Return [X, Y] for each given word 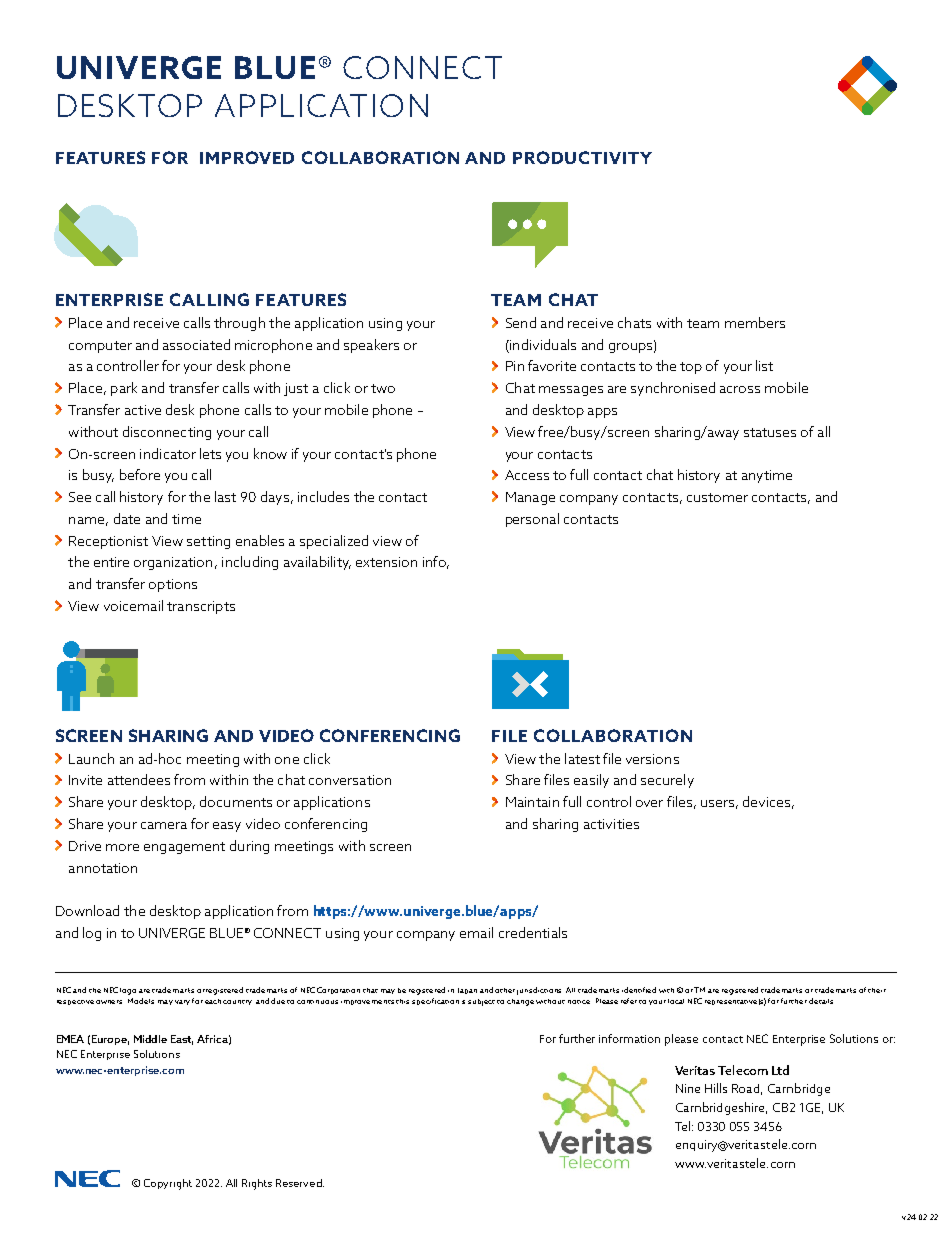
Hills [716, 1088]
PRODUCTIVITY [582, 157]
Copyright [168, 1184]
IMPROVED [247, 157]
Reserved [299, 1183]
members [755, 322]
